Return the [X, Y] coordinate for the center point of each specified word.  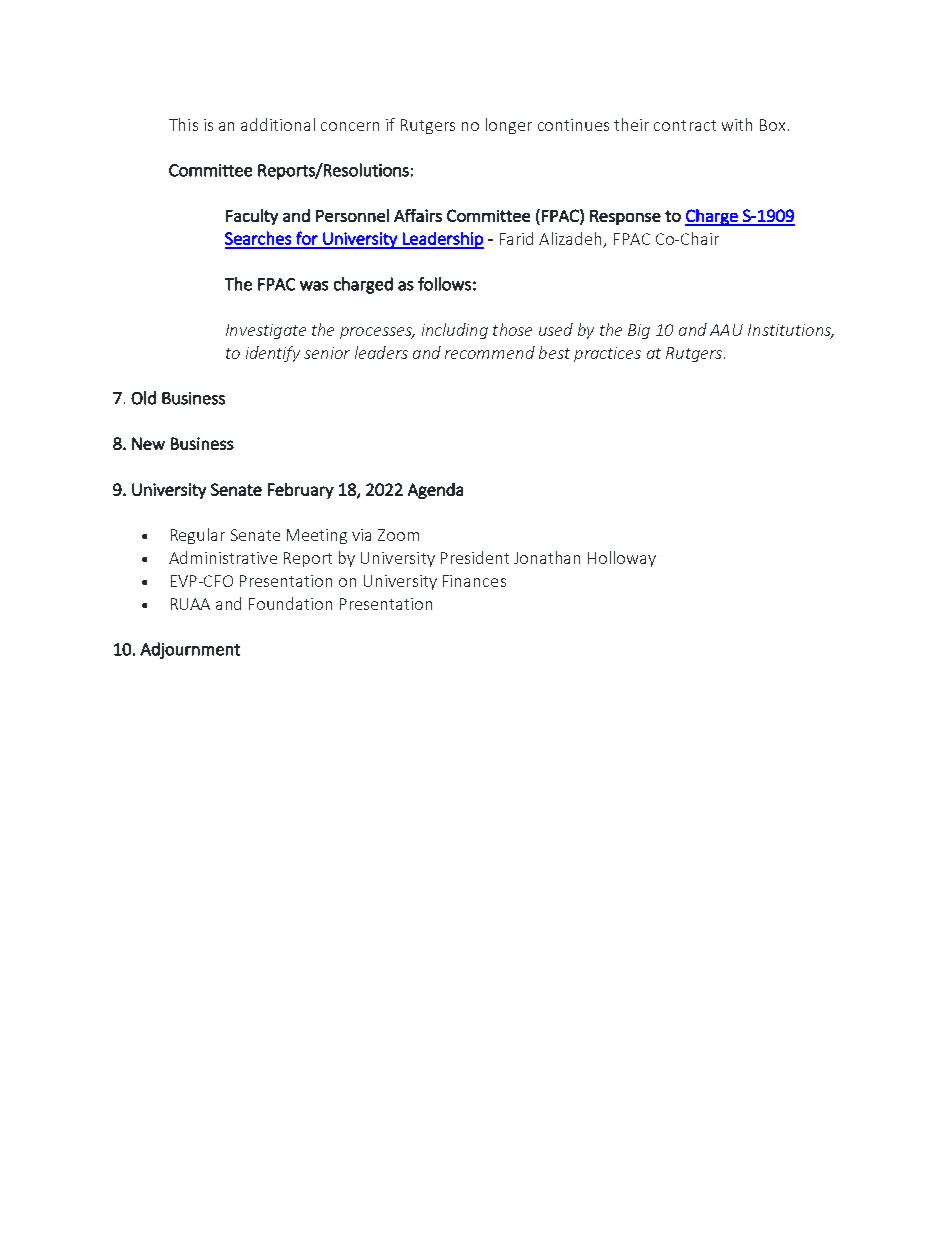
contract [685, 125]
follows [444, 284]
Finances [474, 581]
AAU [726, 330]
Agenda [435, 491]
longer [509, 126]
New [148, 443]
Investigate [266, 331]
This [183, 124]
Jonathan [547, 557]
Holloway [622, 559]
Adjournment [190, 650]
